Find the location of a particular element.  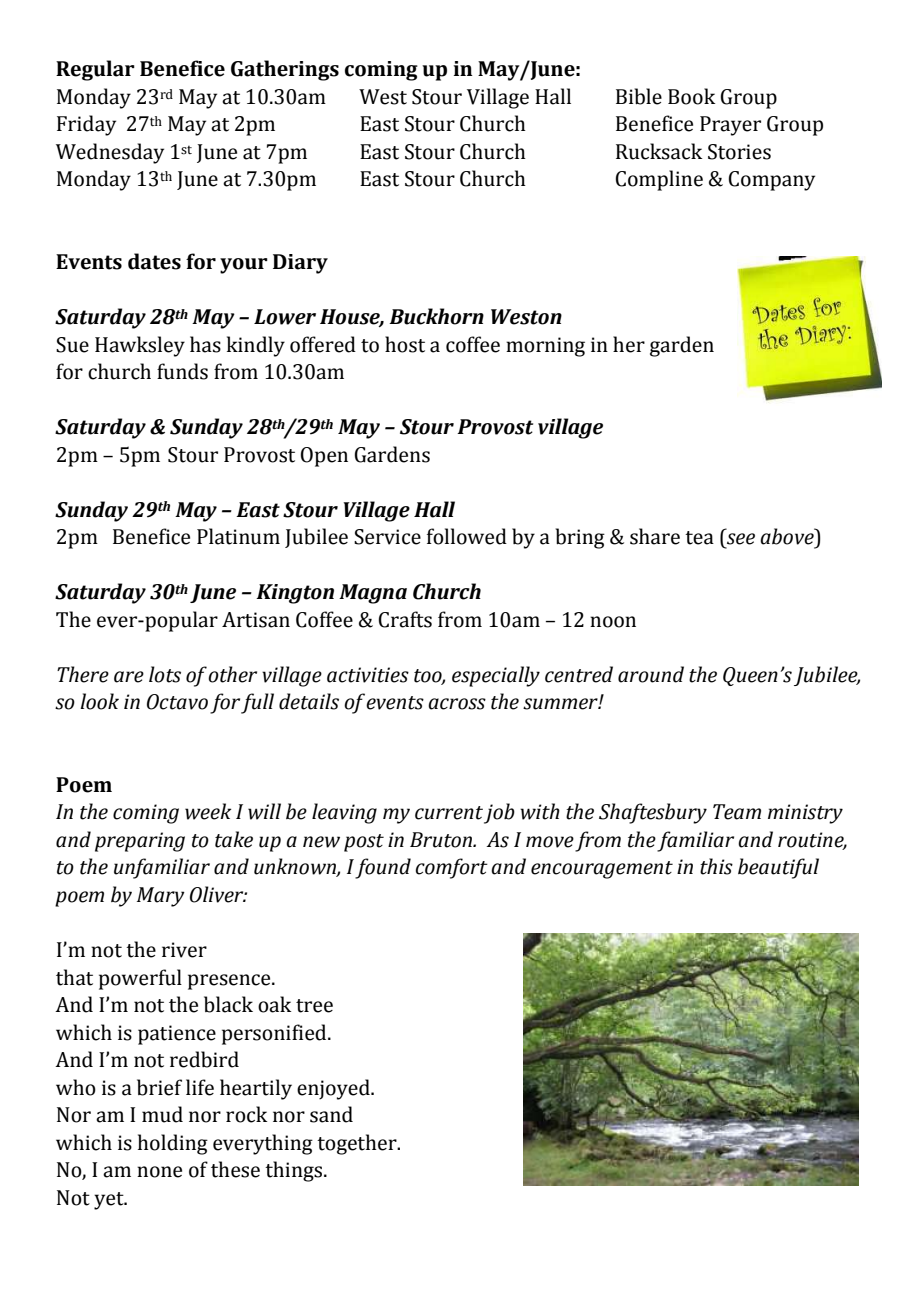

lots is located at coordinates (165, 674).
